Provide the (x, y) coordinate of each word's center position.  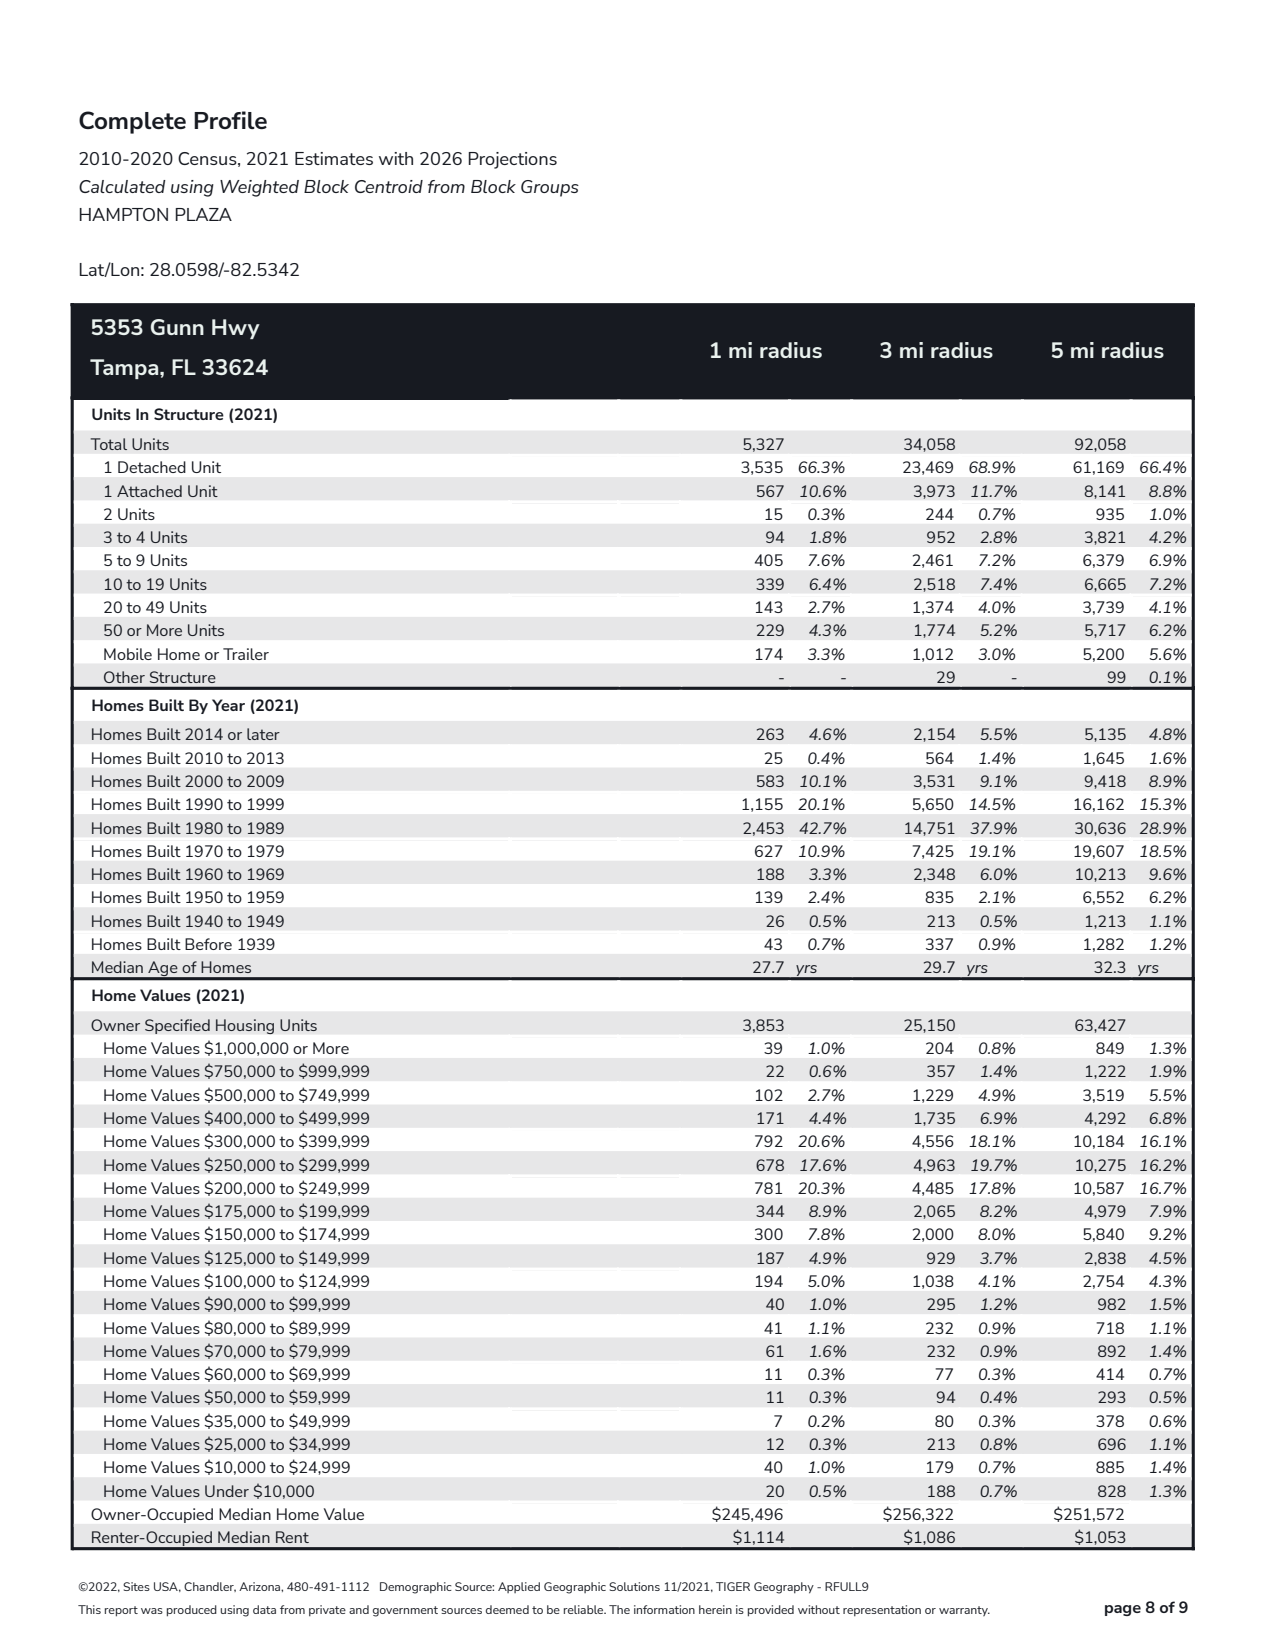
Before (208, 944)
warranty (964, 1611)
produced (192, 1611)
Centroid (389, 186)
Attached (149, 491)
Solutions (634, 1586)
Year (228, 705)
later (263, 734)
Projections (513, 160)
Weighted (259, 188)
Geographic (575, 1588)
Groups (550, 188)
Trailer (246, 654)
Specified (177, 1026)
